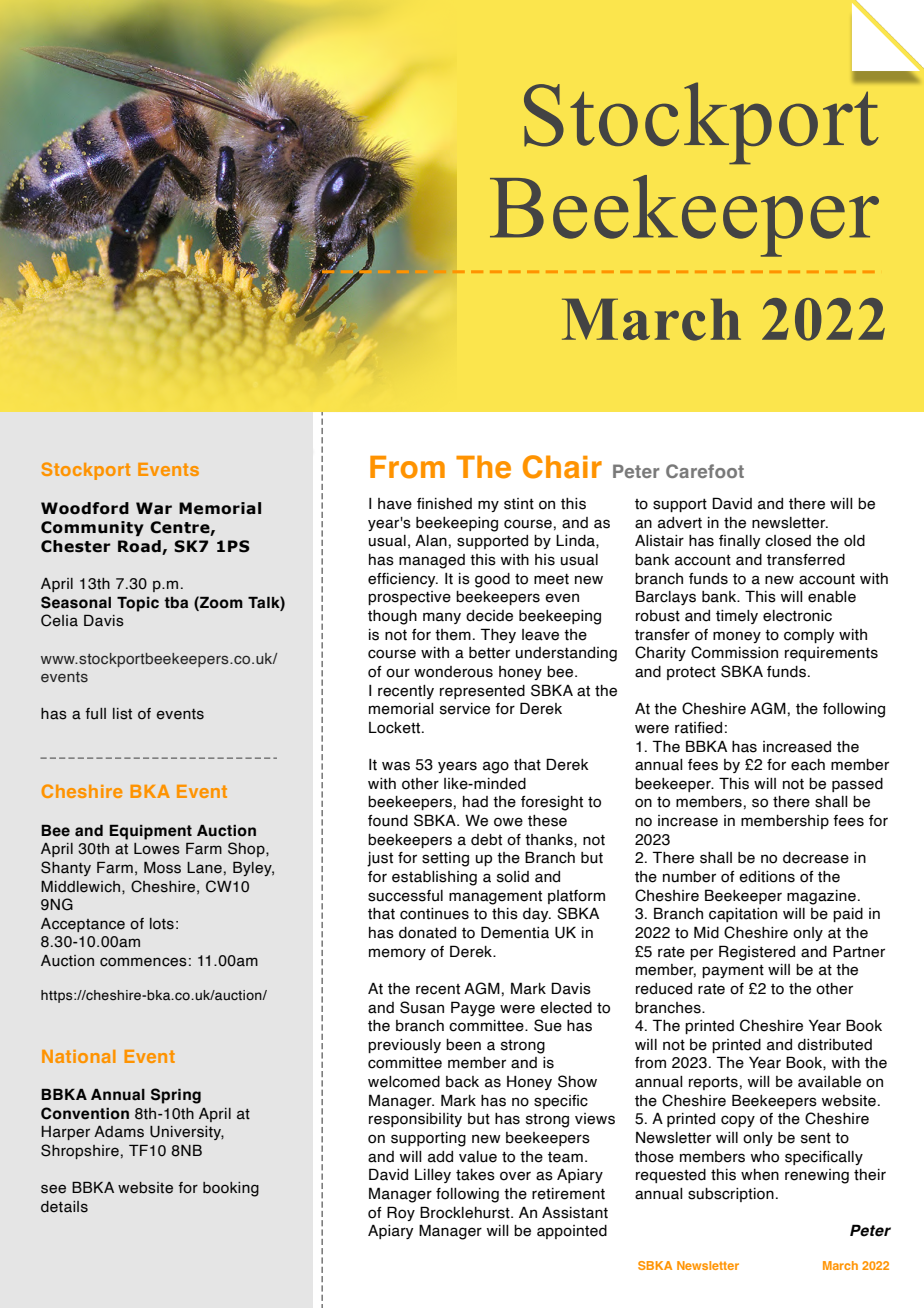 This screenshot has height=1308, width=924. What do you see at coordinates (79, 1056) in the screenshot?
I see `National` at bounding box center [79, 1056].
